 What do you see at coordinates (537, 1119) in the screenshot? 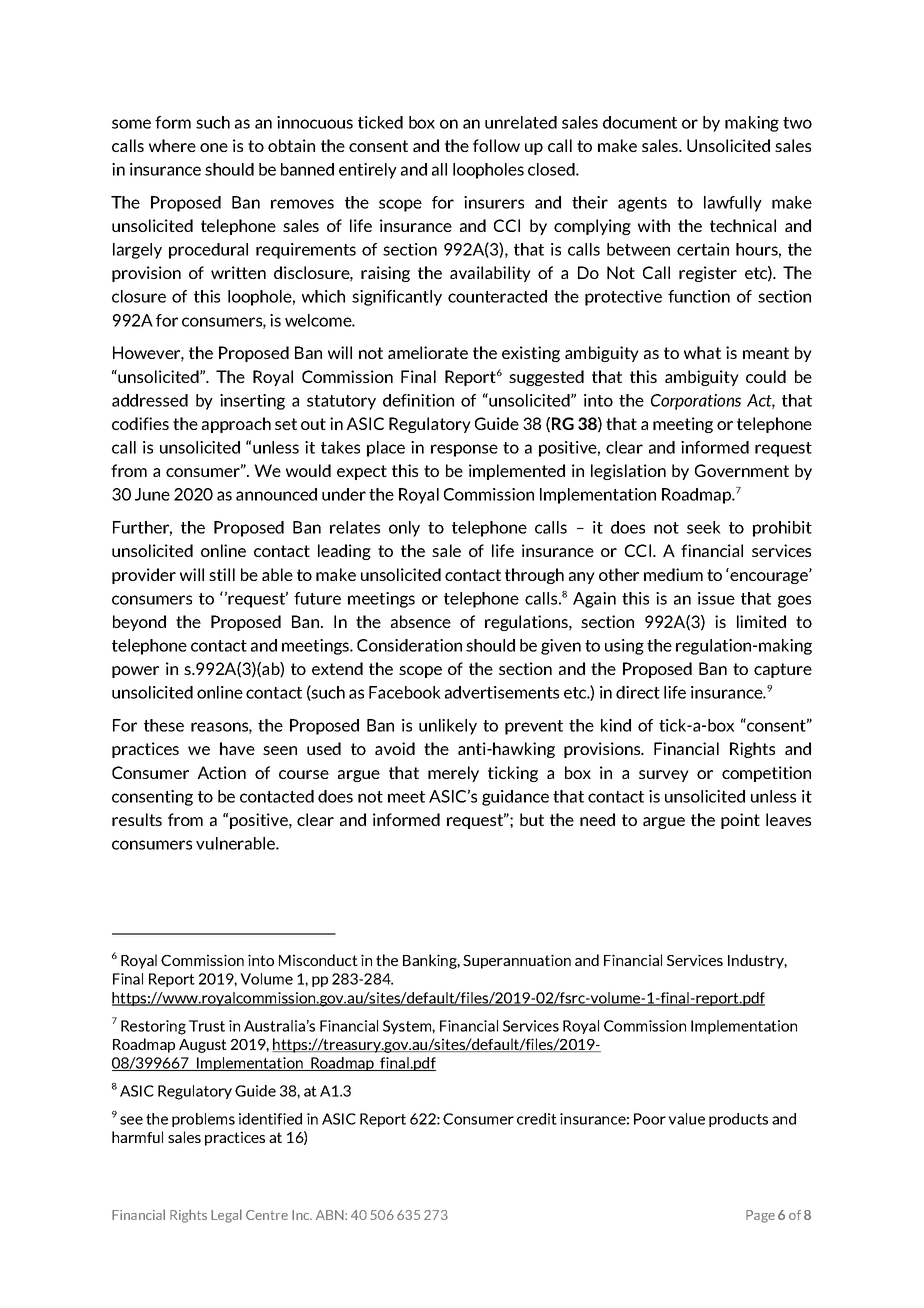
I see `credit` at bounding box center [537, 1119].
